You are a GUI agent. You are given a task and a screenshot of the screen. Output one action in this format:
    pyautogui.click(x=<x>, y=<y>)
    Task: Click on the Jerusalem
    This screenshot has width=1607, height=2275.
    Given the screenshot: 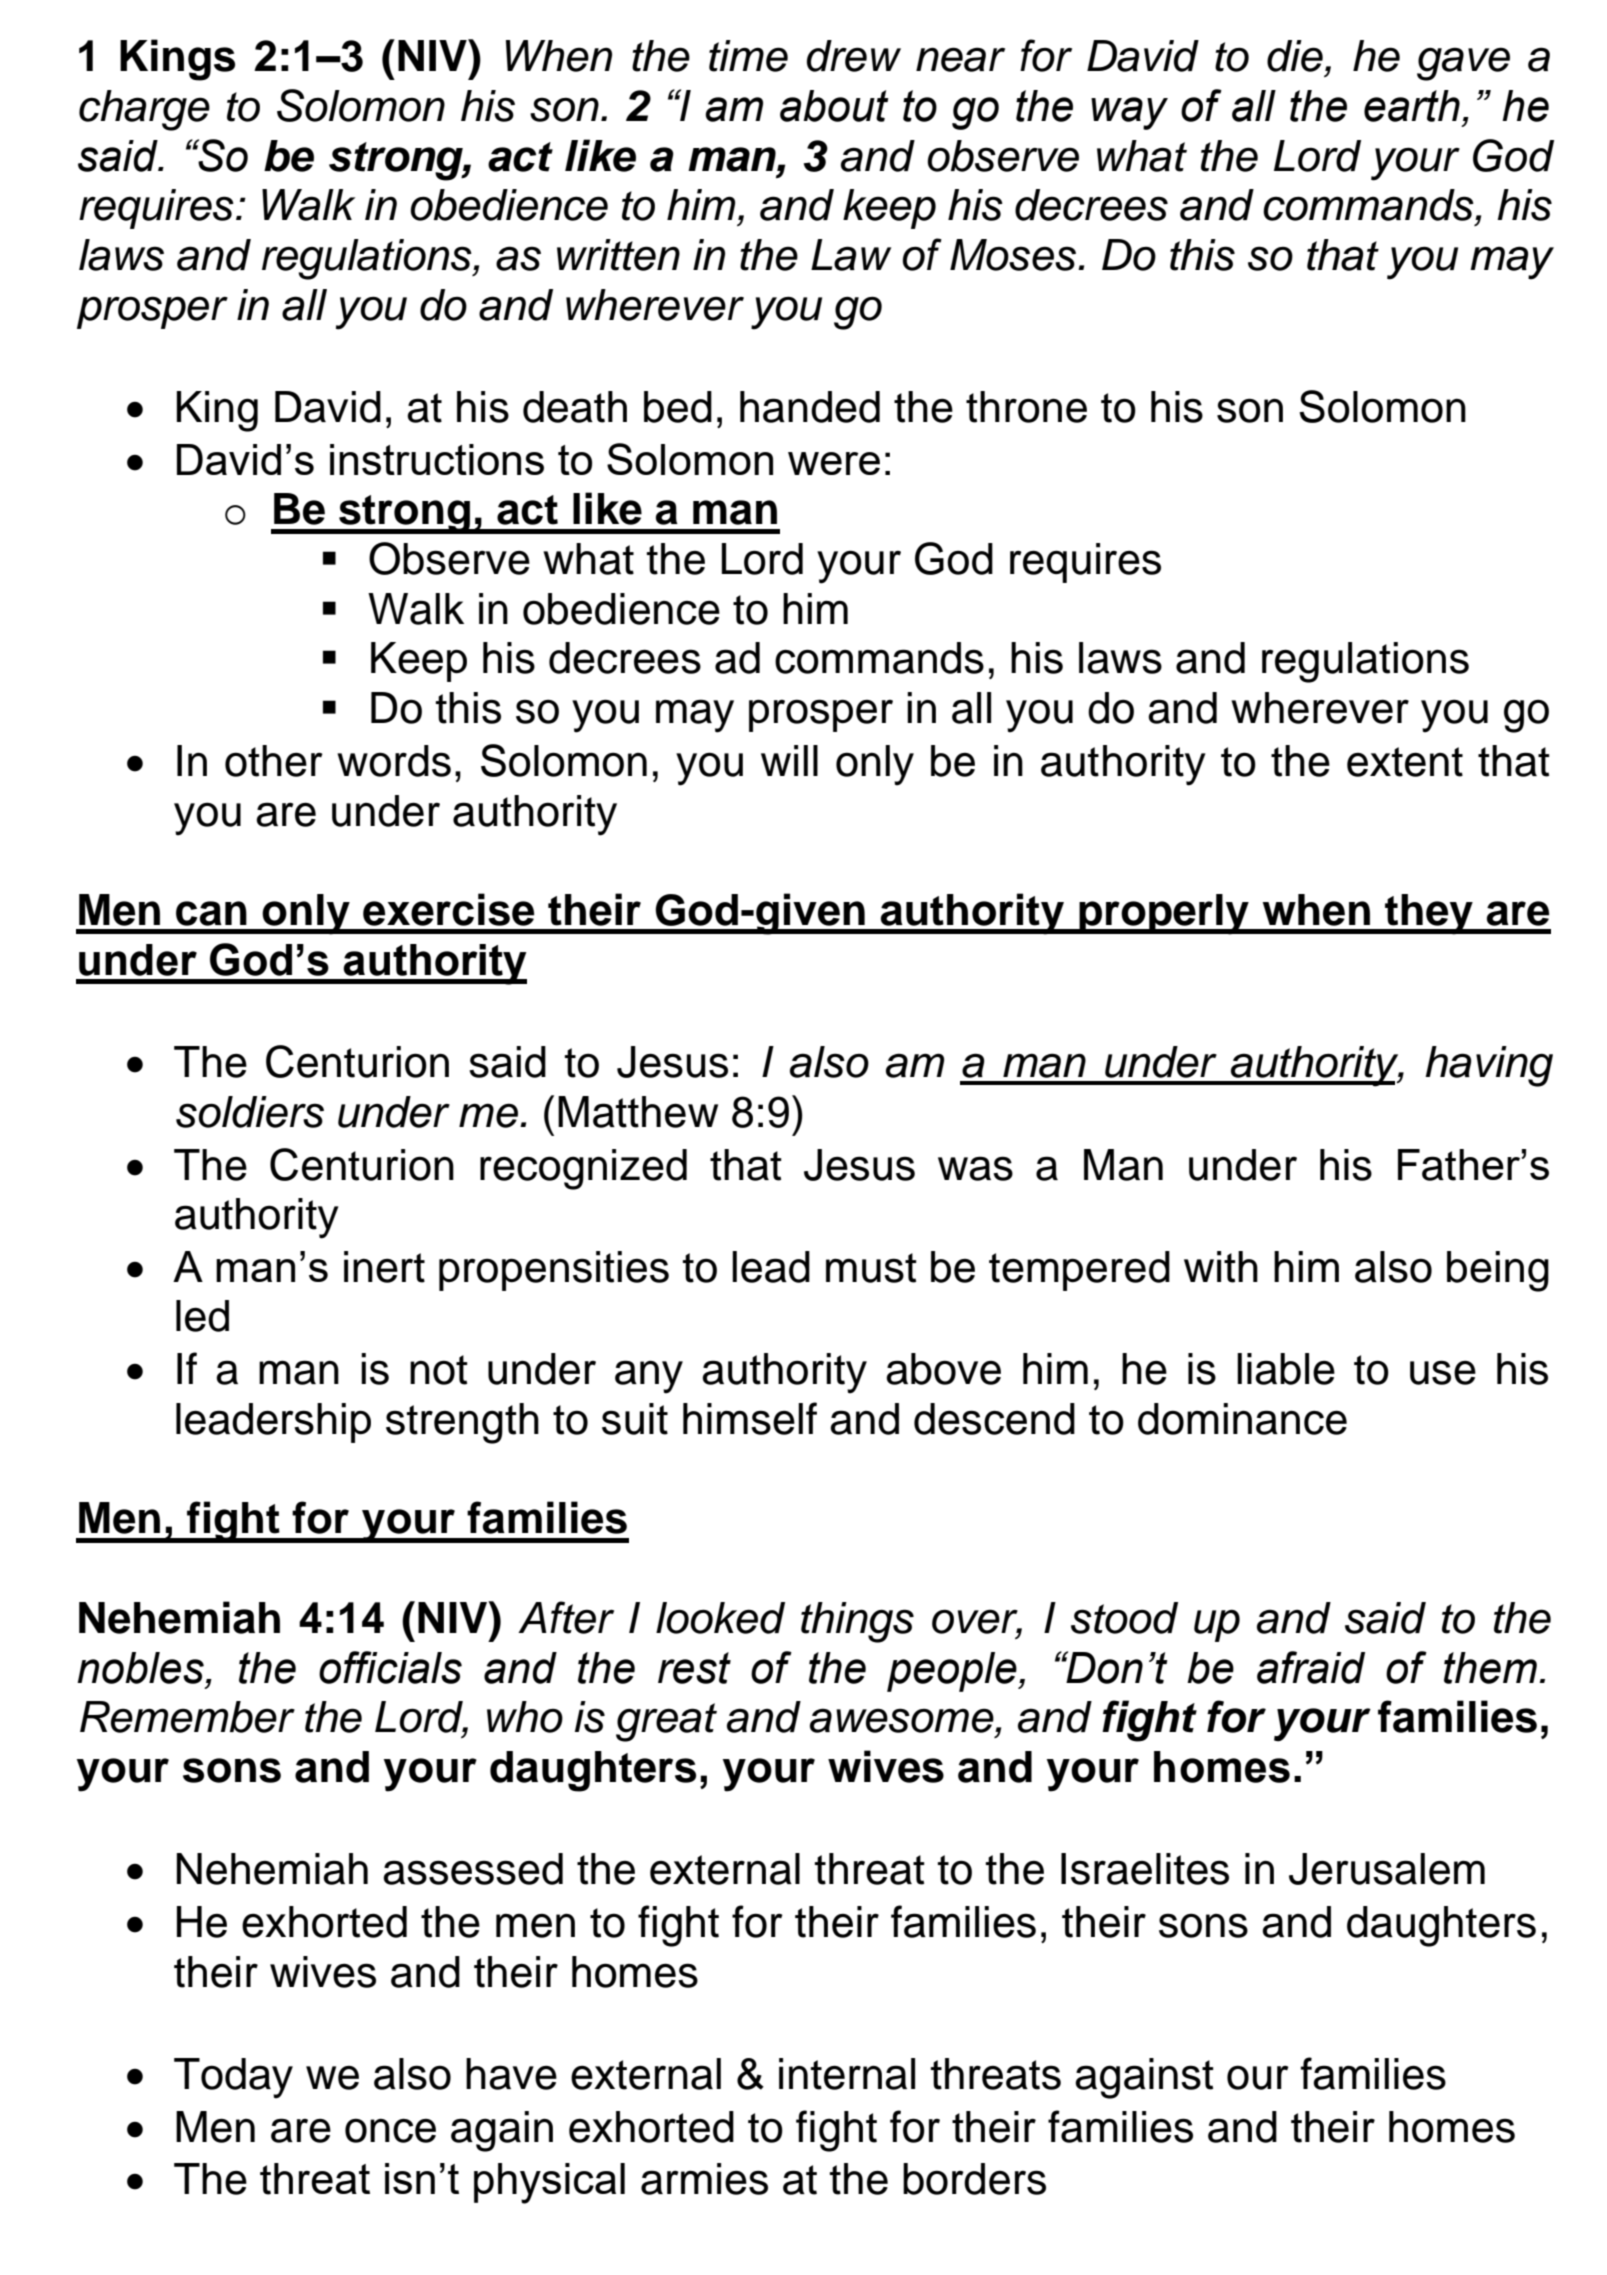 What is the action you would take?
    pyautogui.click(x=1387, y=1869)
